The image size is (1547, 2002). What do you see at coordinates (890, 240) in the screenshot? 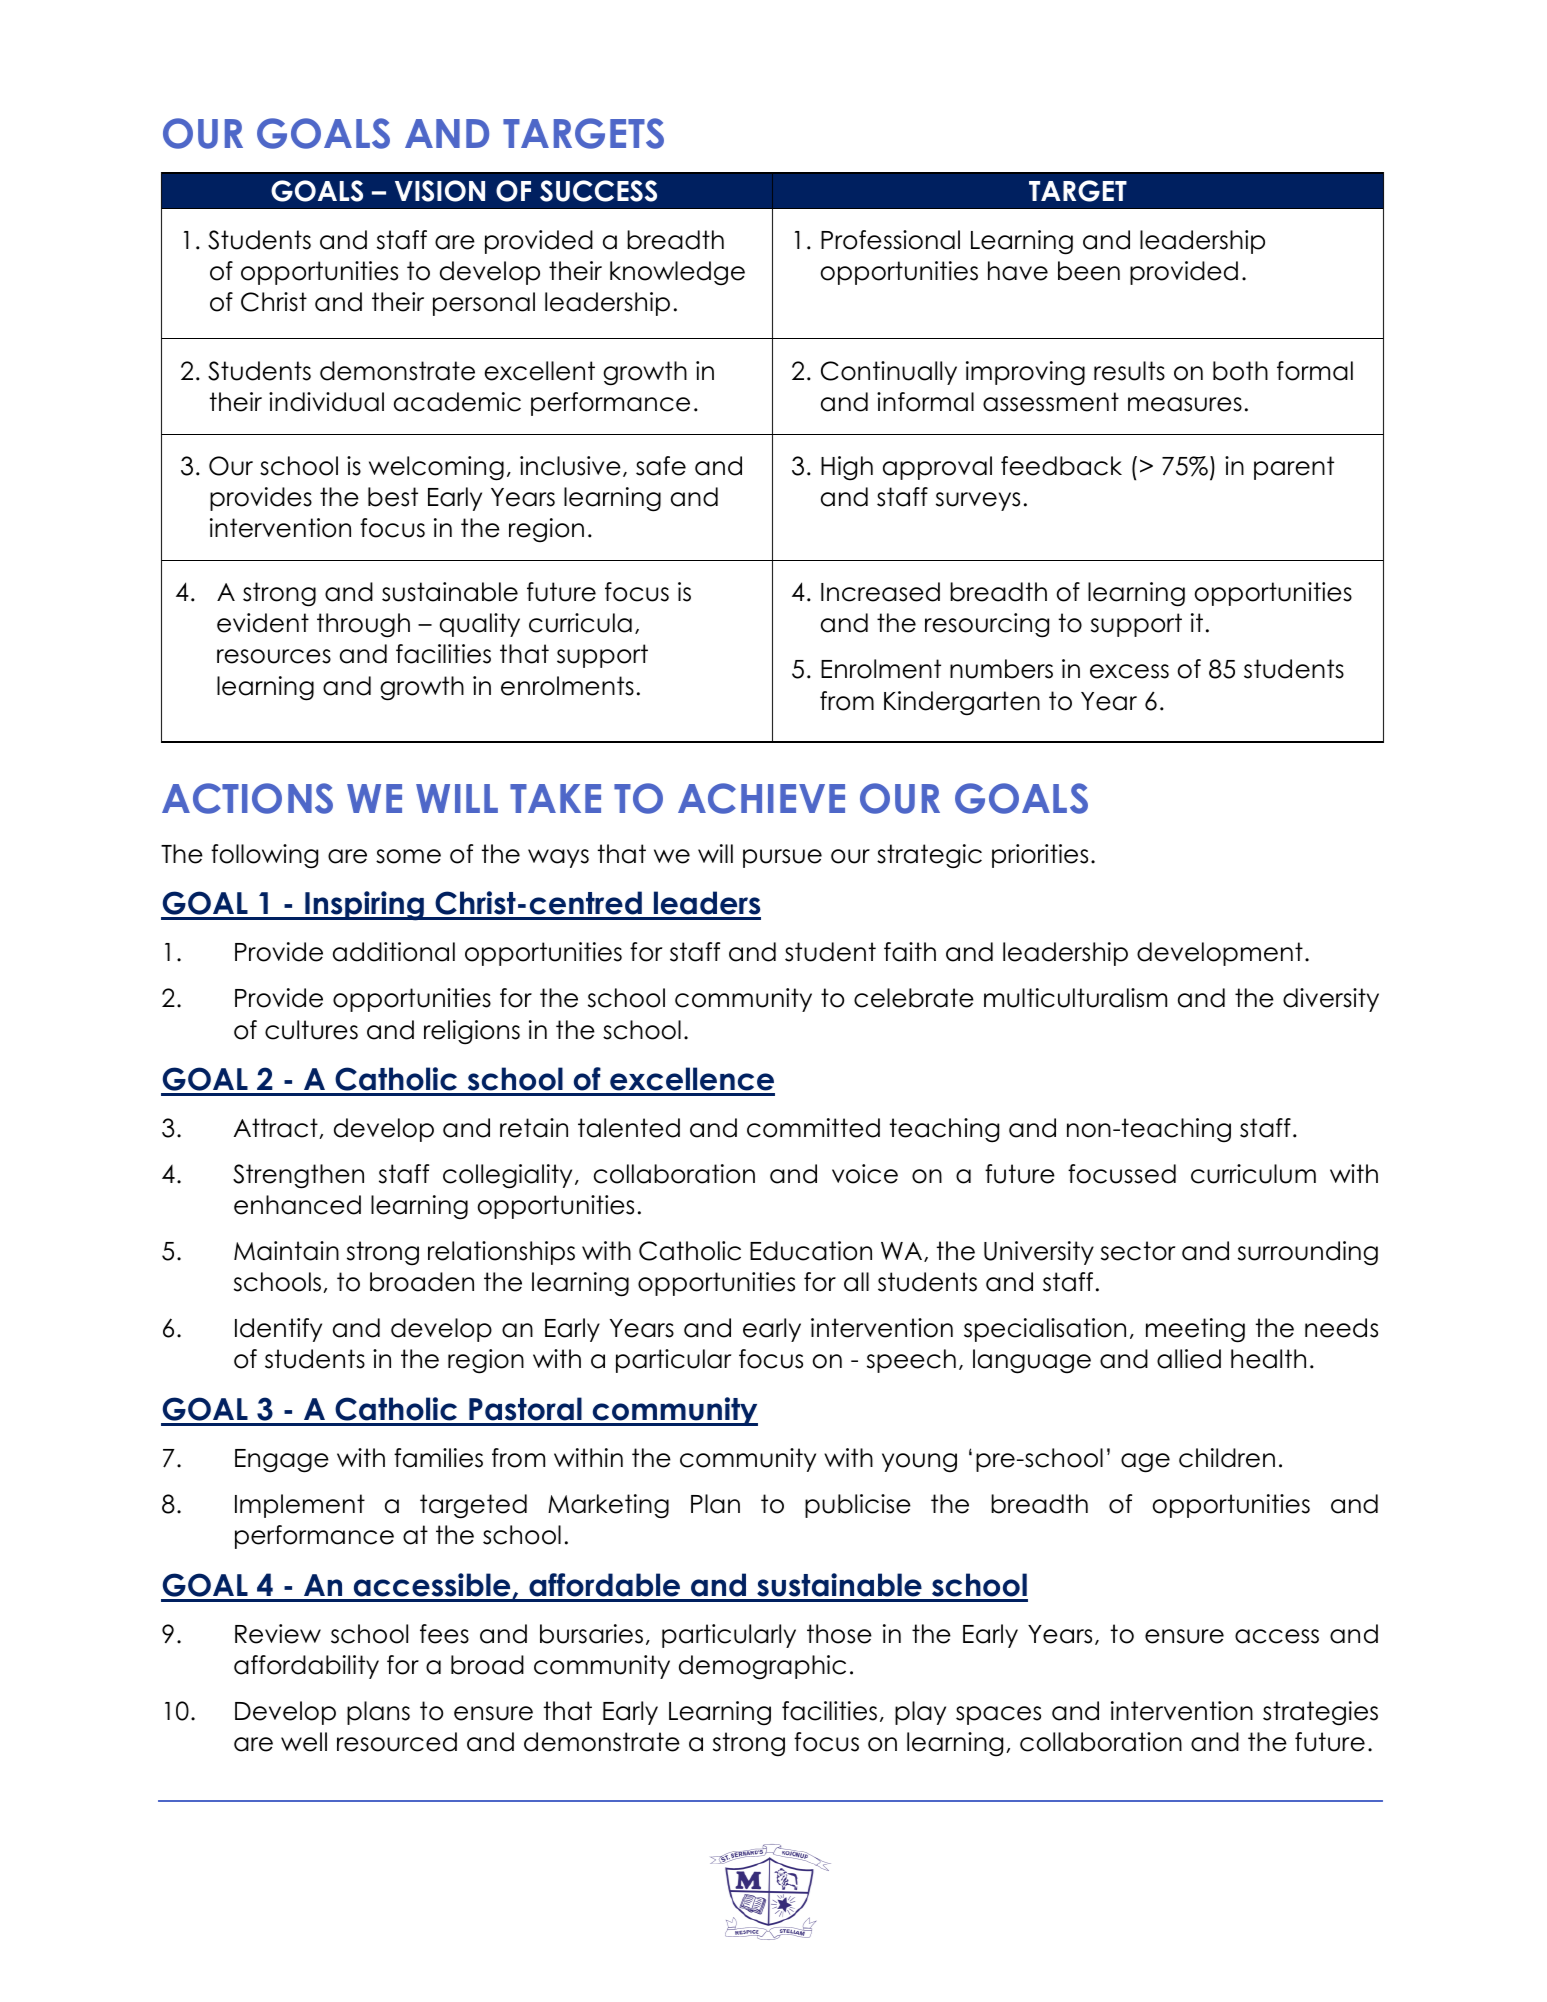
I see `Professional` at bounding box center [890, 240].
